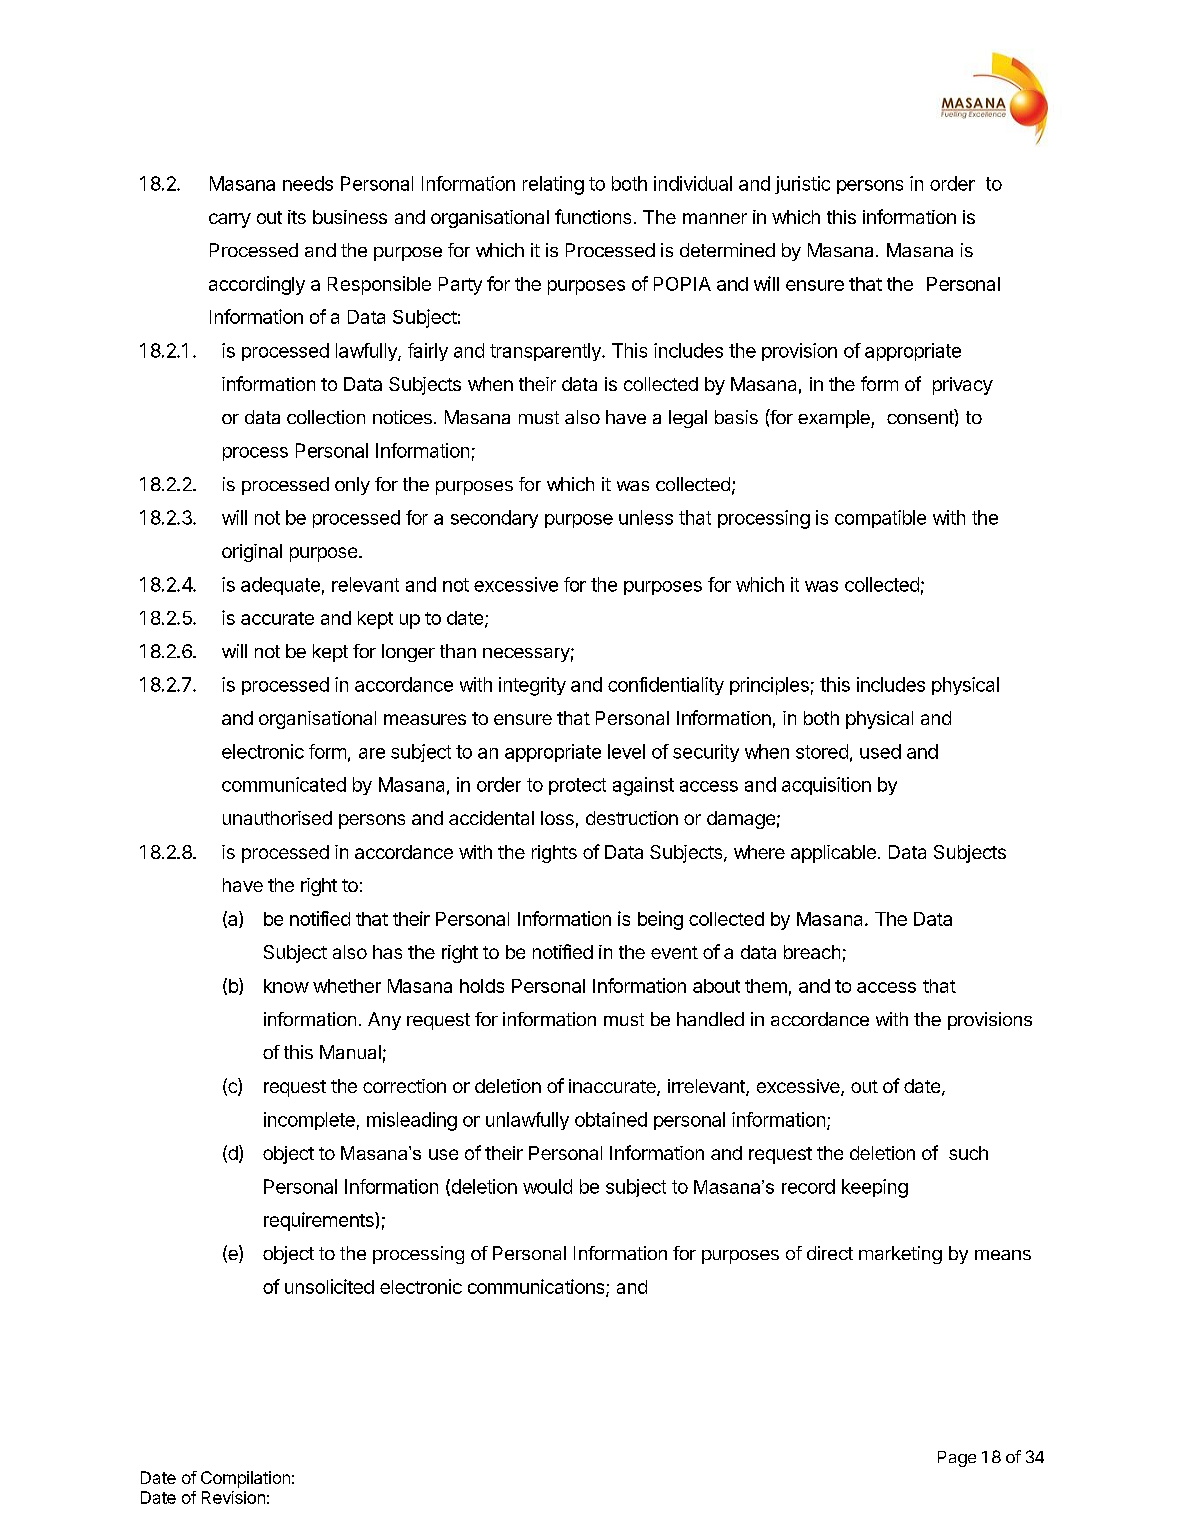  Describe the element at coordinates (833, 854) in the screenshot. I see `applicable` at that location.
